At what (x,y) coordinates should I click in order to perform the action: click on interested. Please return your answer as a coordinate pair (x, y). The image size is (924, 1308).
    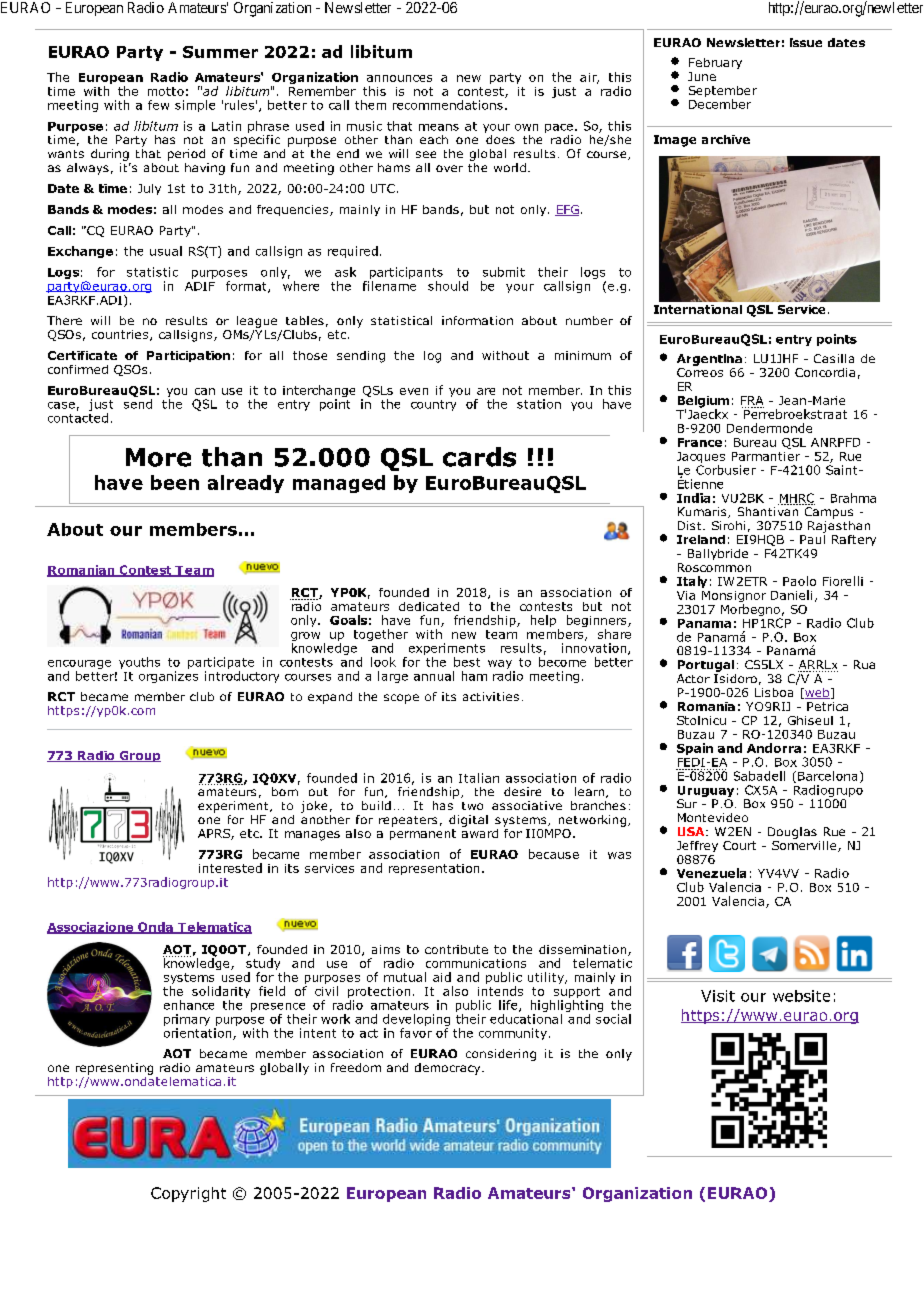
    Looking at the image, I should click on (230, 868).
